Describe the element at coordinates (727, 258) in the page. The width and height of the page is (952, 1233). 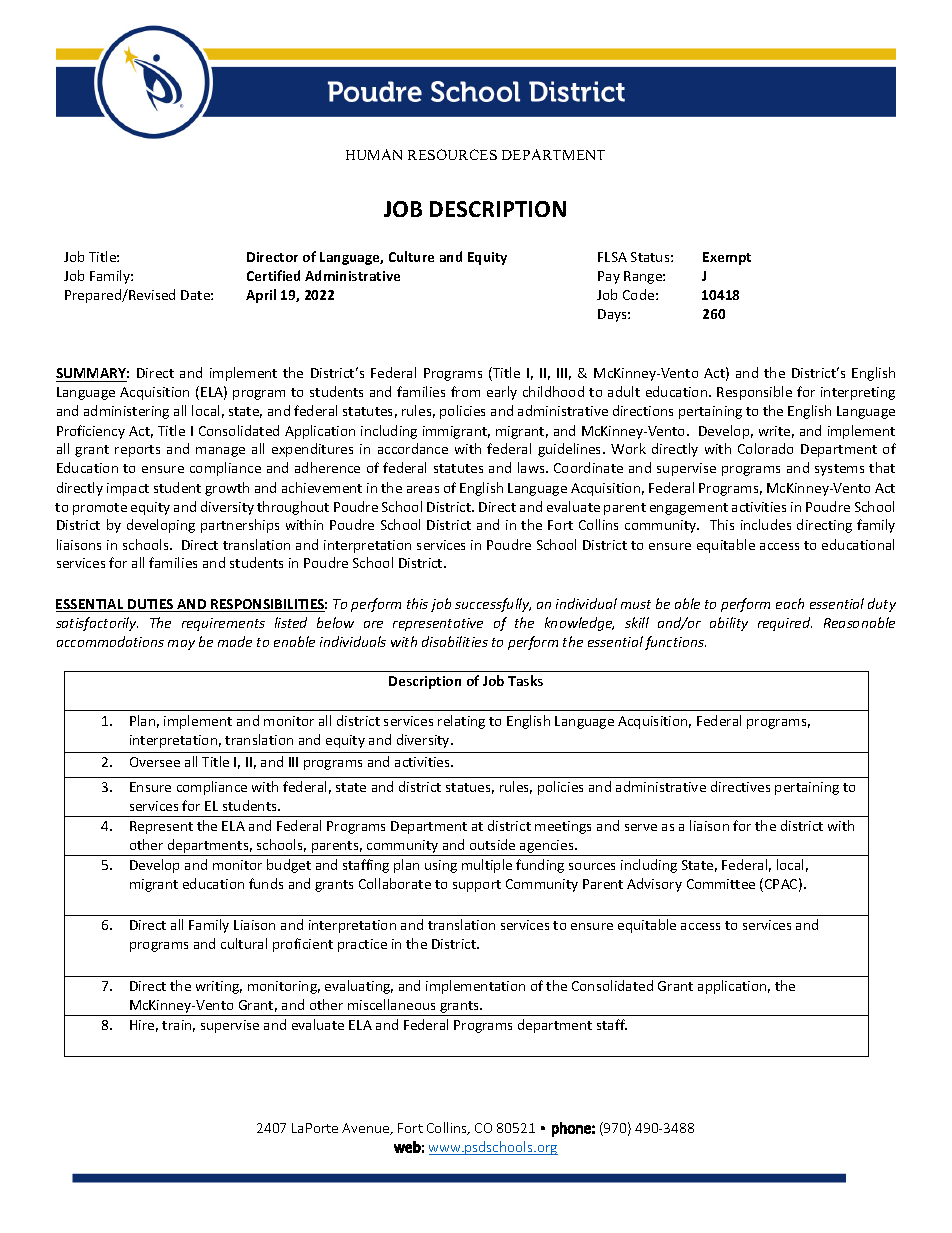
I see `Exempt` at that location.
